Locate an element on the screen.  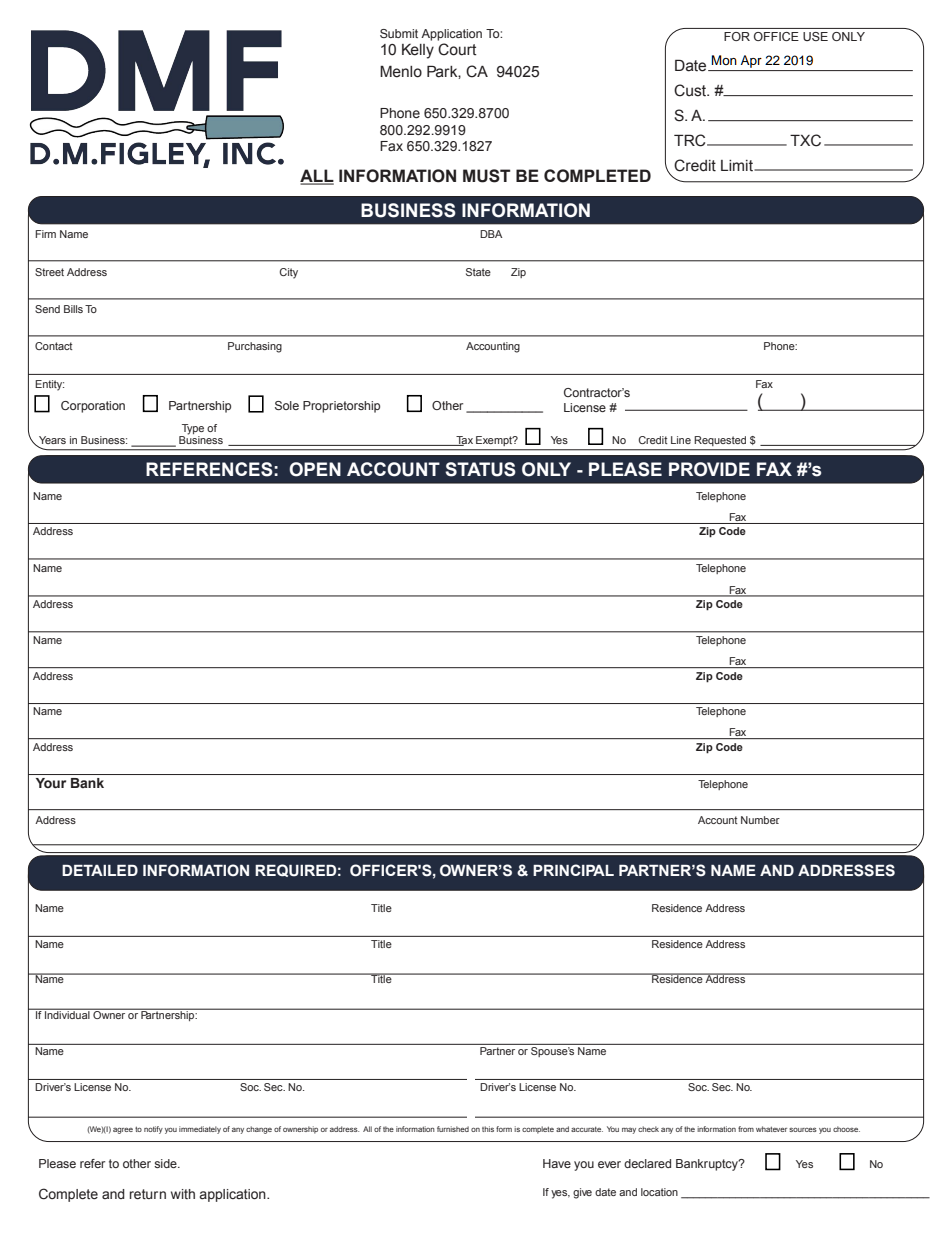
PROVIDE is located at coordinates (709, 469).
